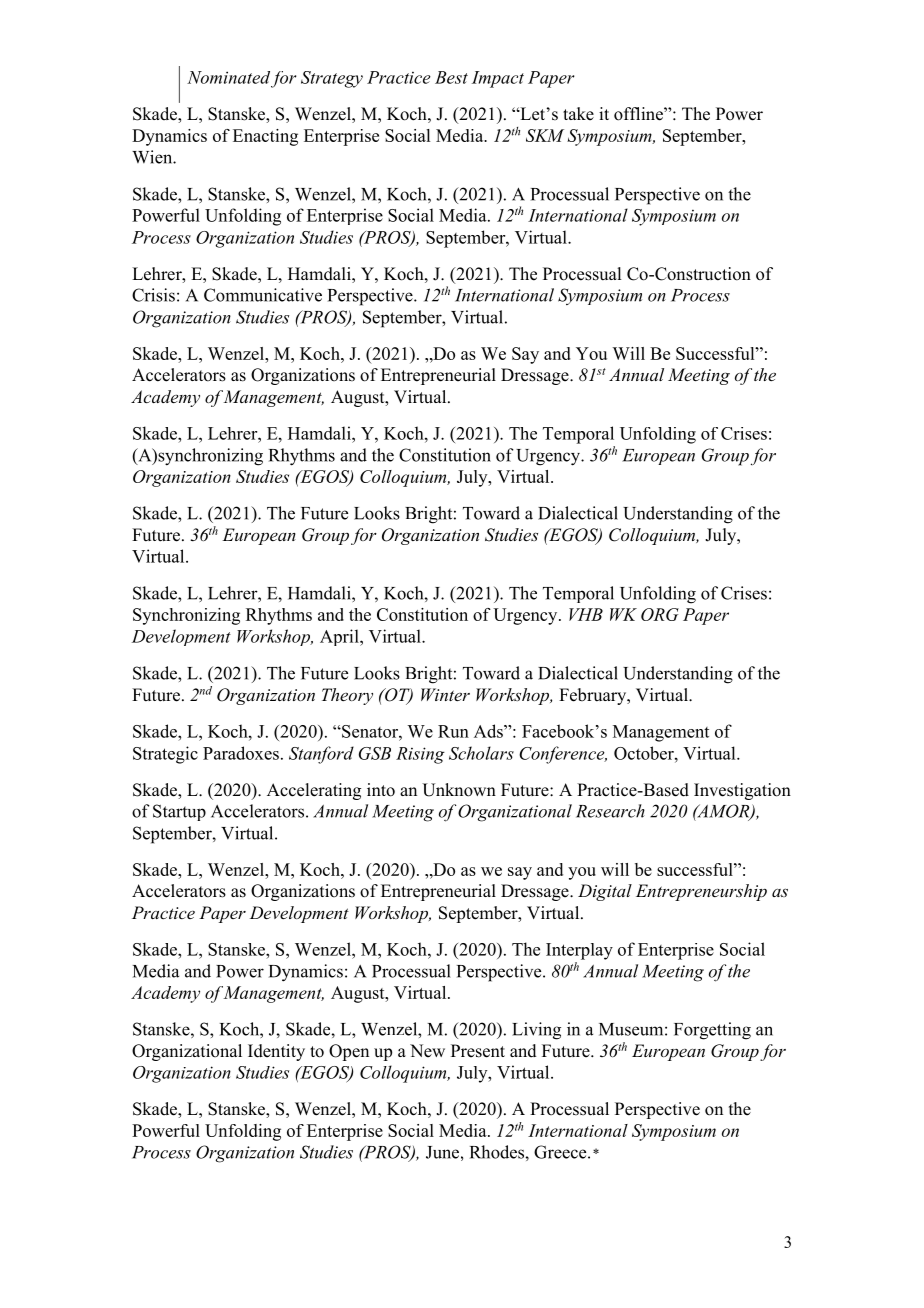  I want to click on Identity, so click(276, 1052).
